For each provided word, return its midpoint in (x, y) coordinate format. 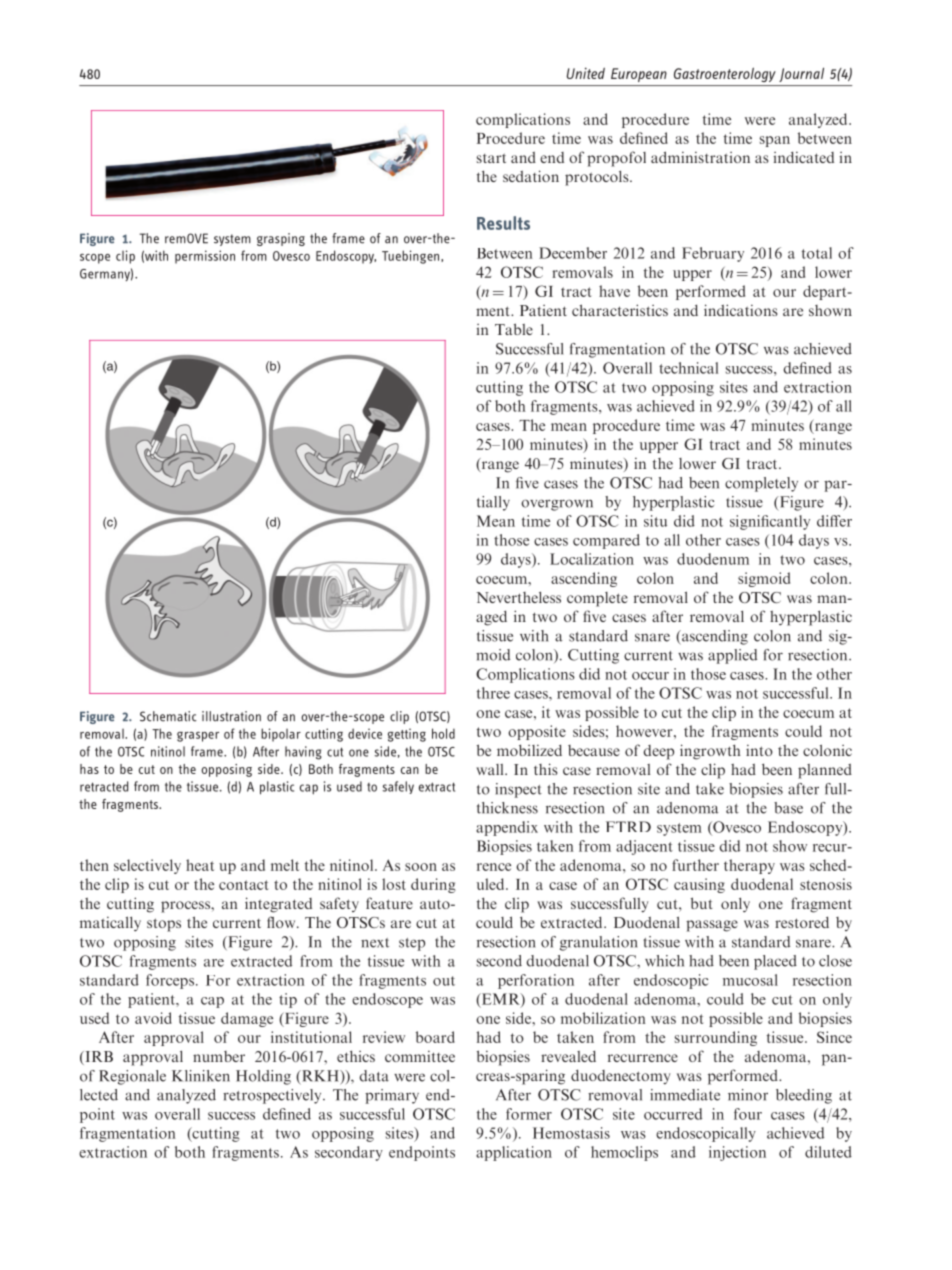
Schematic (168, 716)
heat (200, 865)
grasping (281, 239)
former (529, 1114)
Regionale (132, 1077)
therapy (749, 866)
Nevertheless (518, 597)
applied (732, 656)
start (491, 158)
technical (688, 368)
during (433, 885)
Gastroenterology (725, 75)
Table (514, 329)
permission (205, 257)
